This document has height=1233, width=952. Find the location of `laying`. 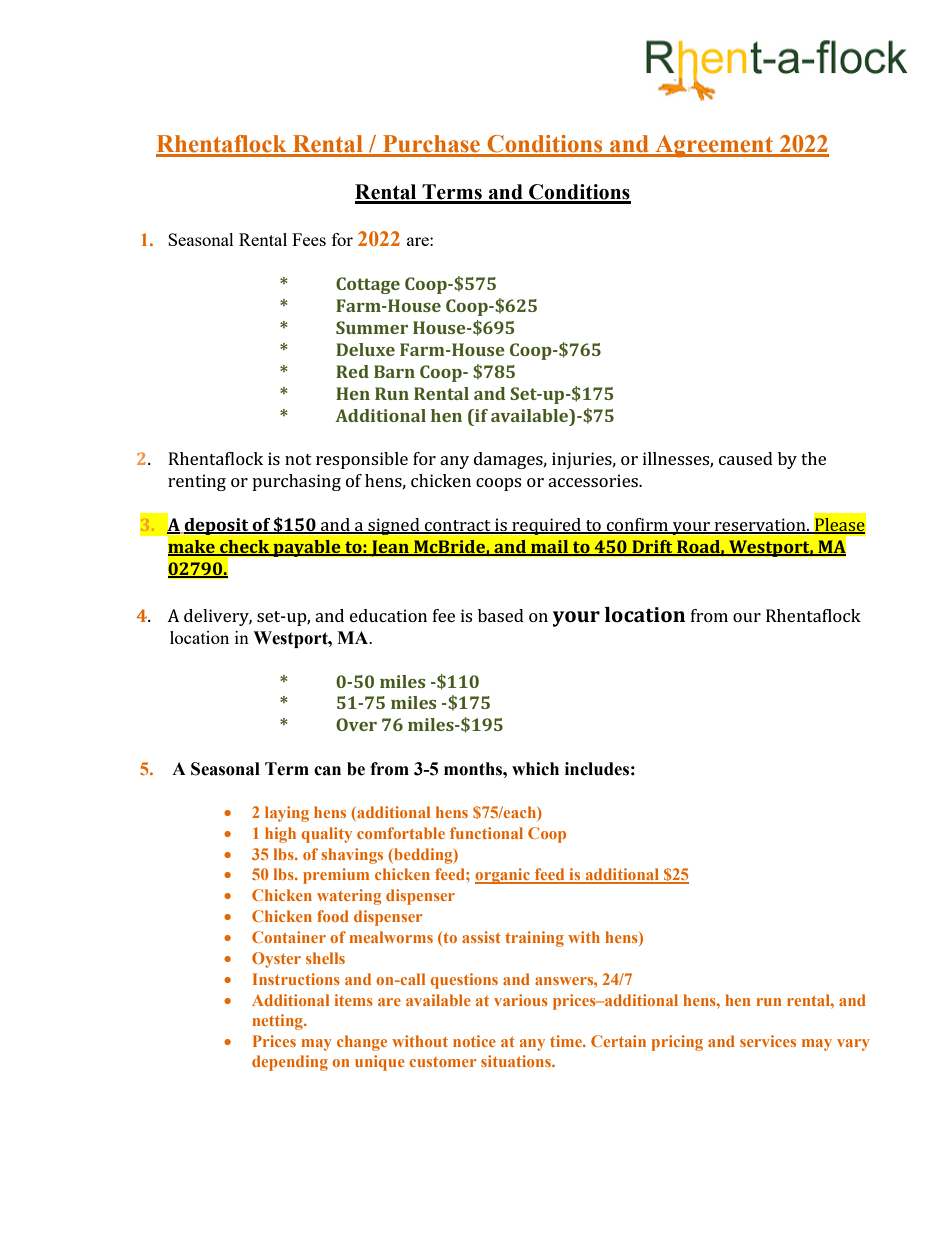

laying is located at coordinates (287, 814).
